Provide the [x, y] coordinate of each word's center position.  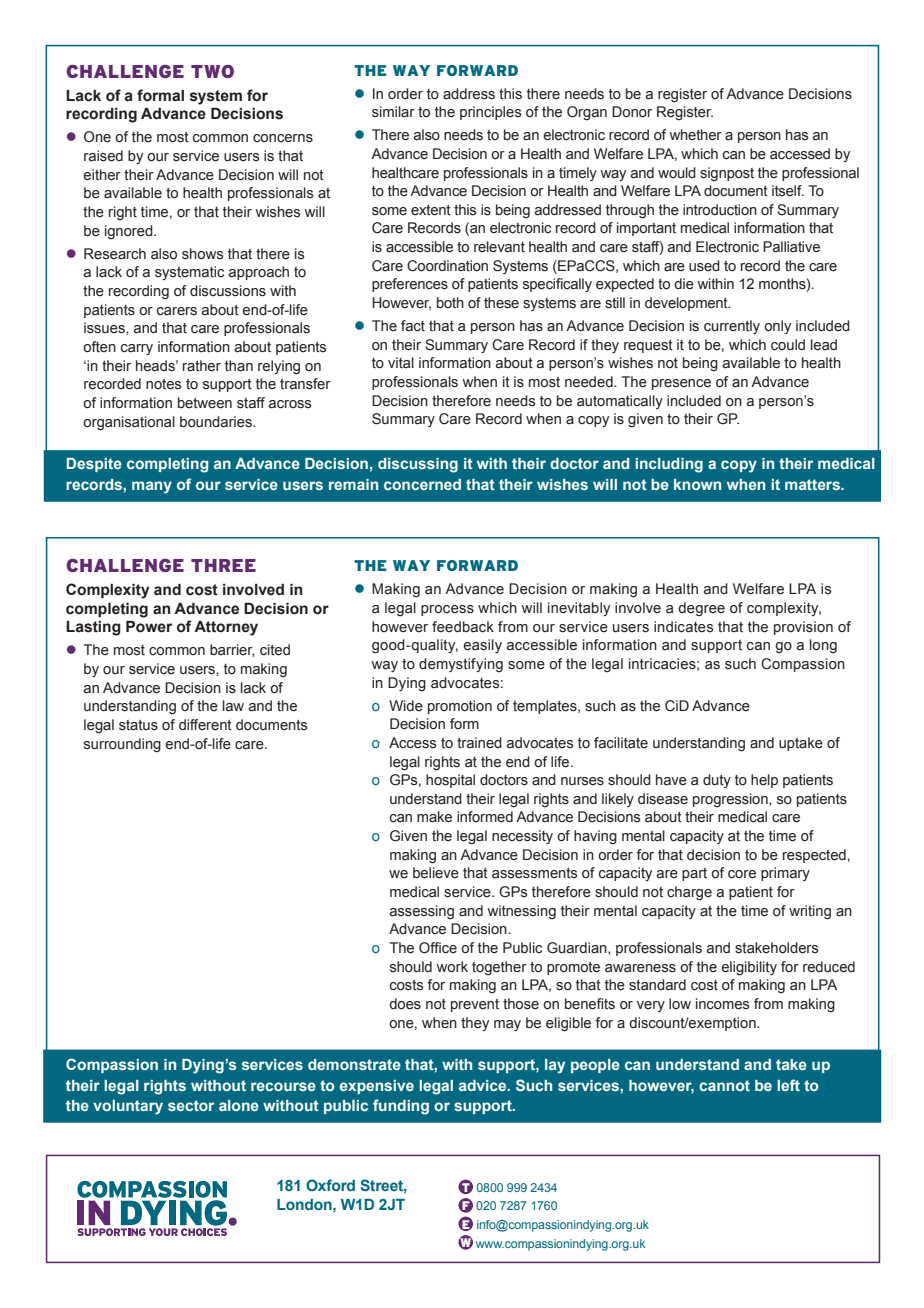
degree [701, 609]
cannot [724, 1085]
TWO [212, 71]
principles [490, 113]
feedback [463, 627]
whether [695, 135]
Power [149, 627]
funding [401, 1107]
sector [191, 1105]
